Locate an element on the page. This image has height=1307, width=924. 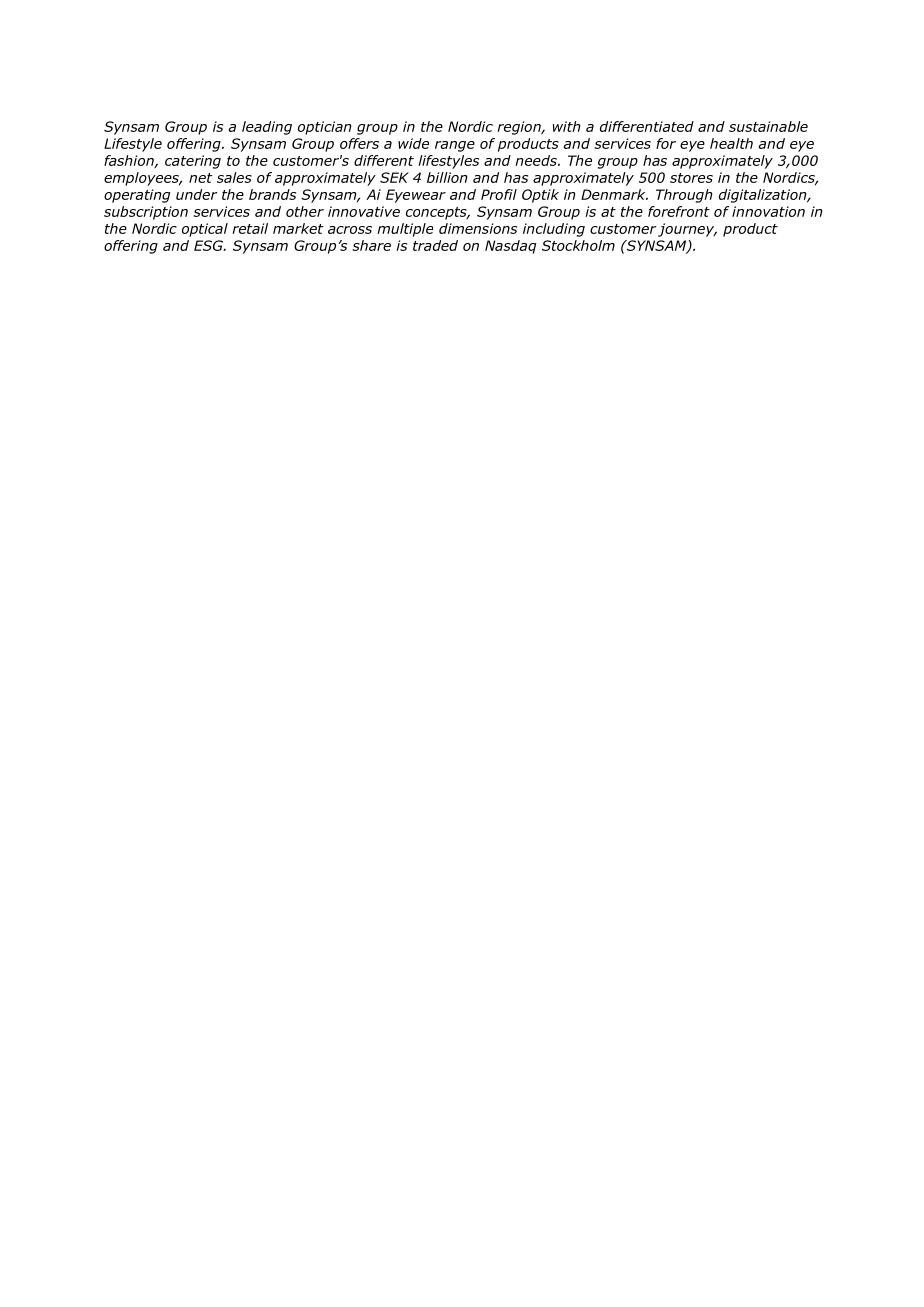
leading is located at coordinates (267, 128).
